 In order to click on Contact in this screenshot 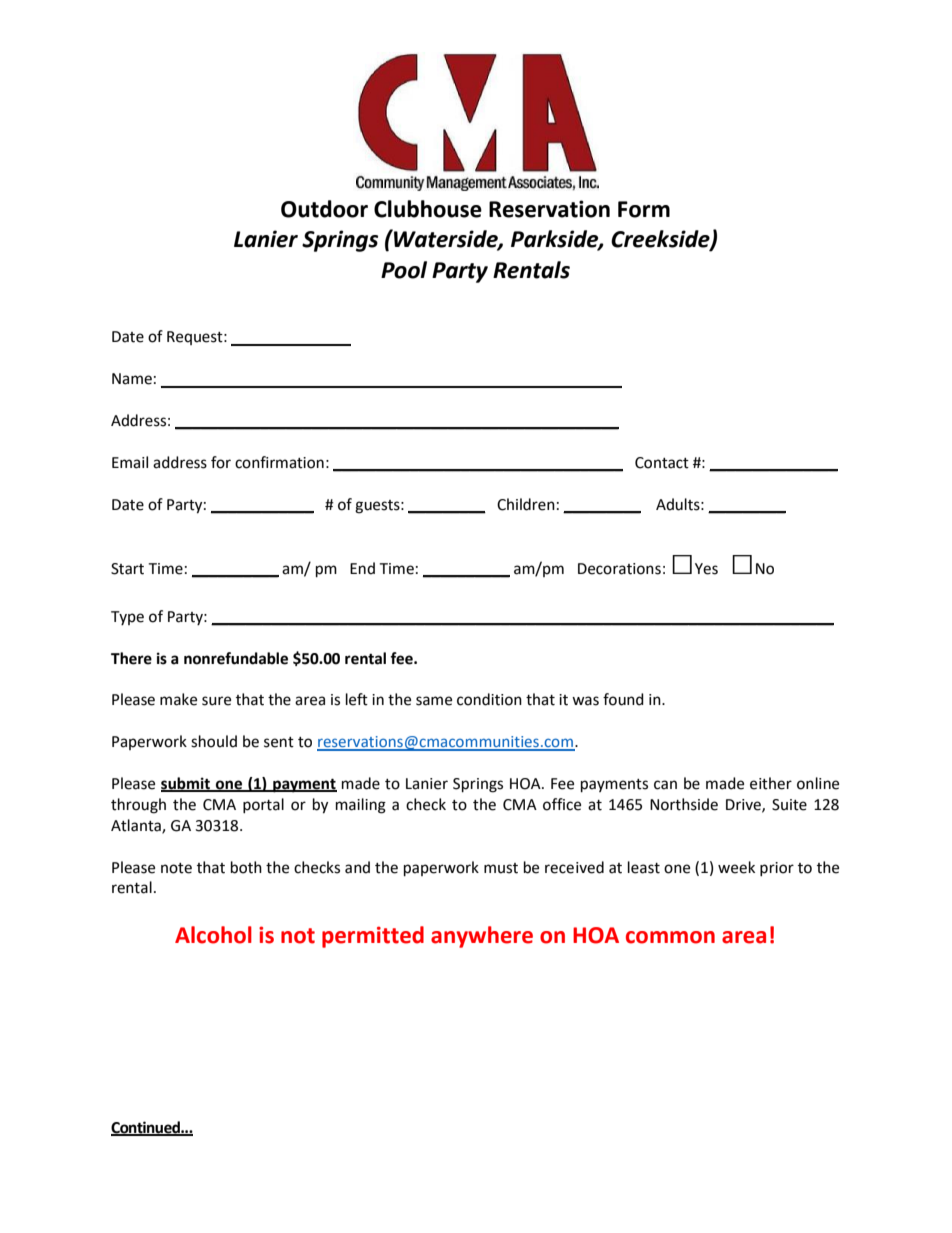, I will do `click(662, 463)`.
